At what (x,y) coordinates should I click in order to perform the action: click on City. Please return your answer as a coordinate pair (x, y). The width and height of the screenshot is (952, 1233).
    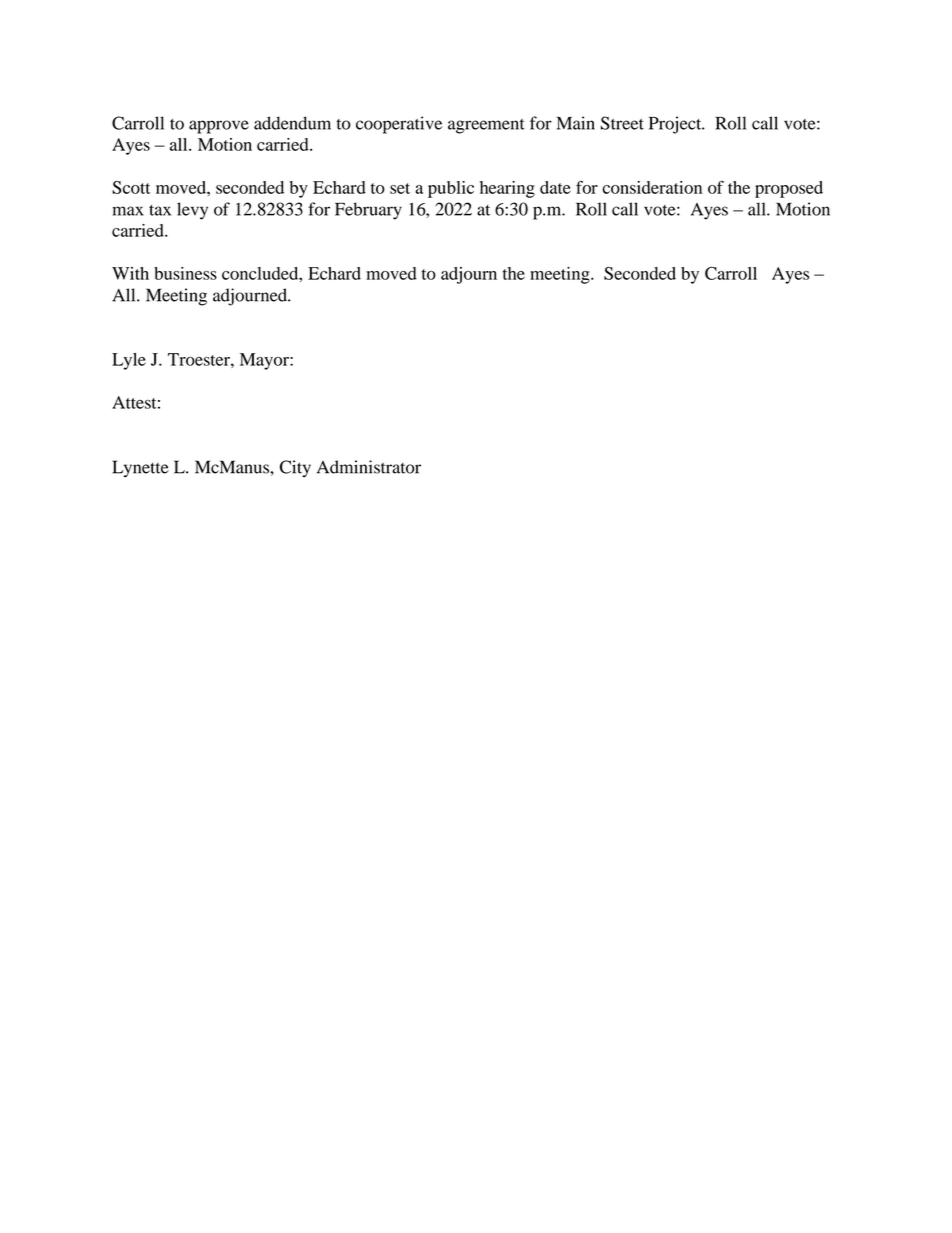
    Looking at the image, I should click on (295, 469).
